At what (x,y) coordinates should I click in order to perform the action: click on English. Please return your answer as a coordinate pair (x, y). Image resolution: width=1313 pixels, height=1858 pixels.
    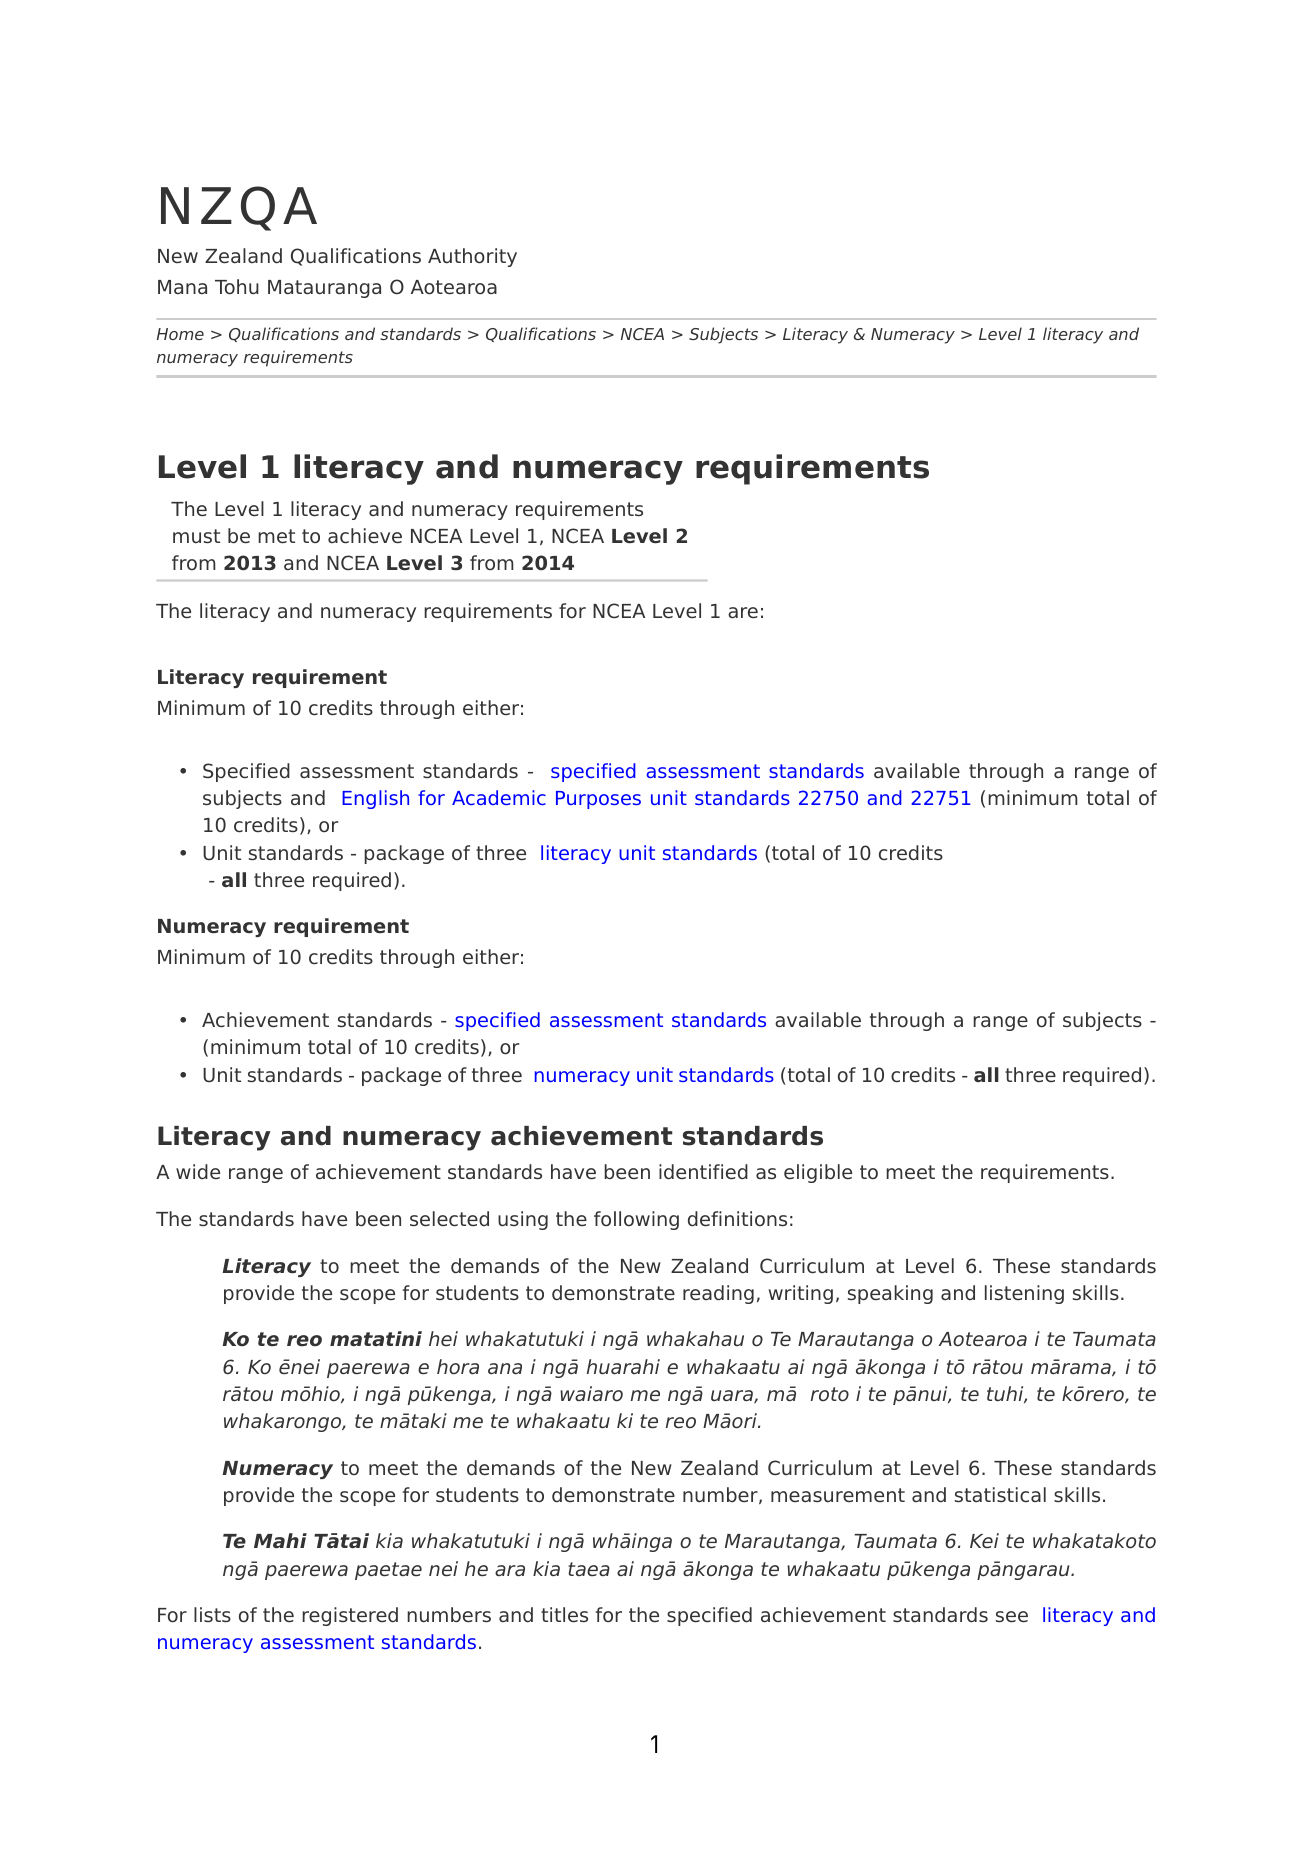
    Looking at the image, I should click on (375, 799).
